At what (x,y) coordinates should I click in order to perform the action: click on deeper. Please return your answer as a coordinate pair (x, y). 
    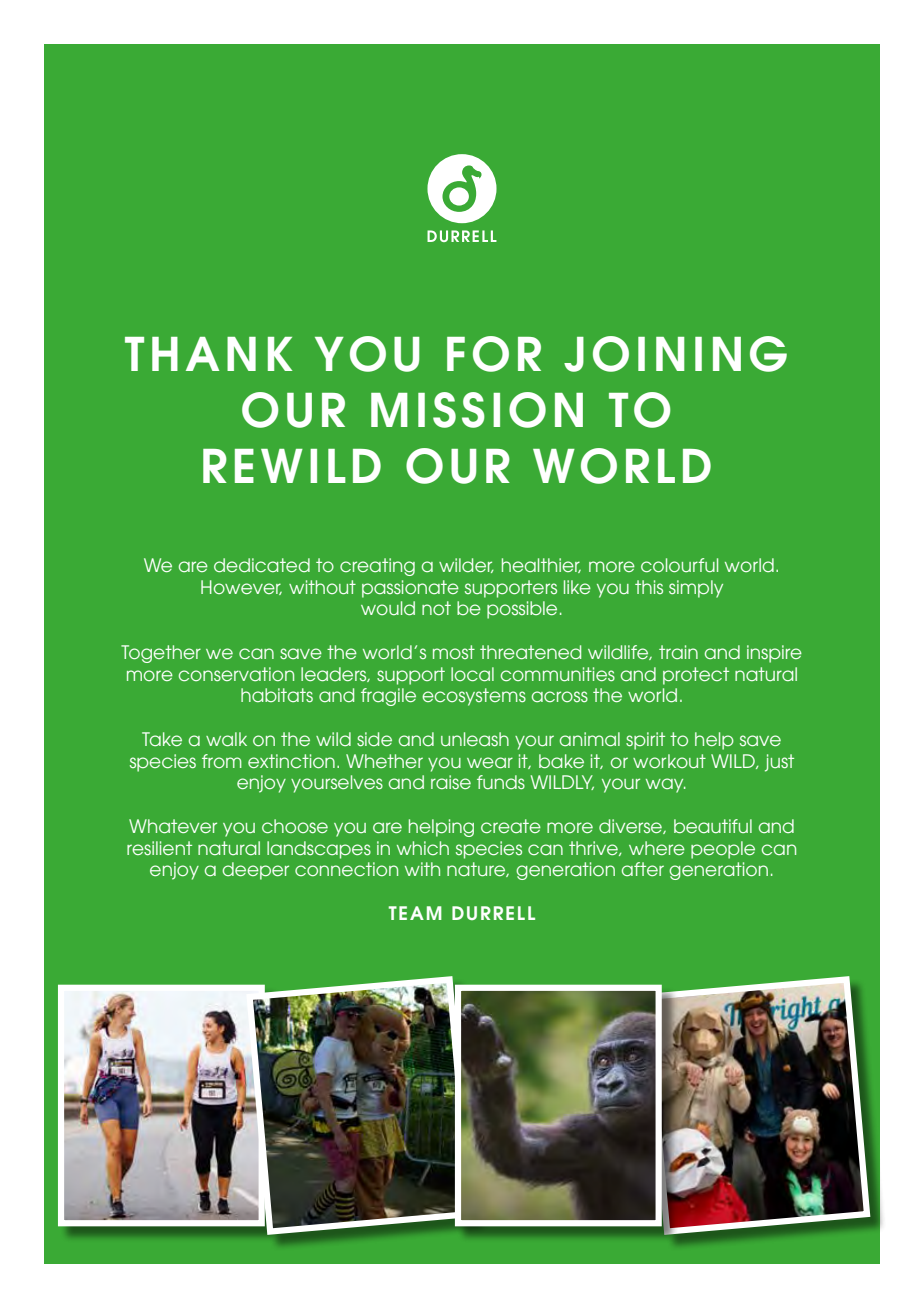
    Looking at the image, I should click on (255, 871).
